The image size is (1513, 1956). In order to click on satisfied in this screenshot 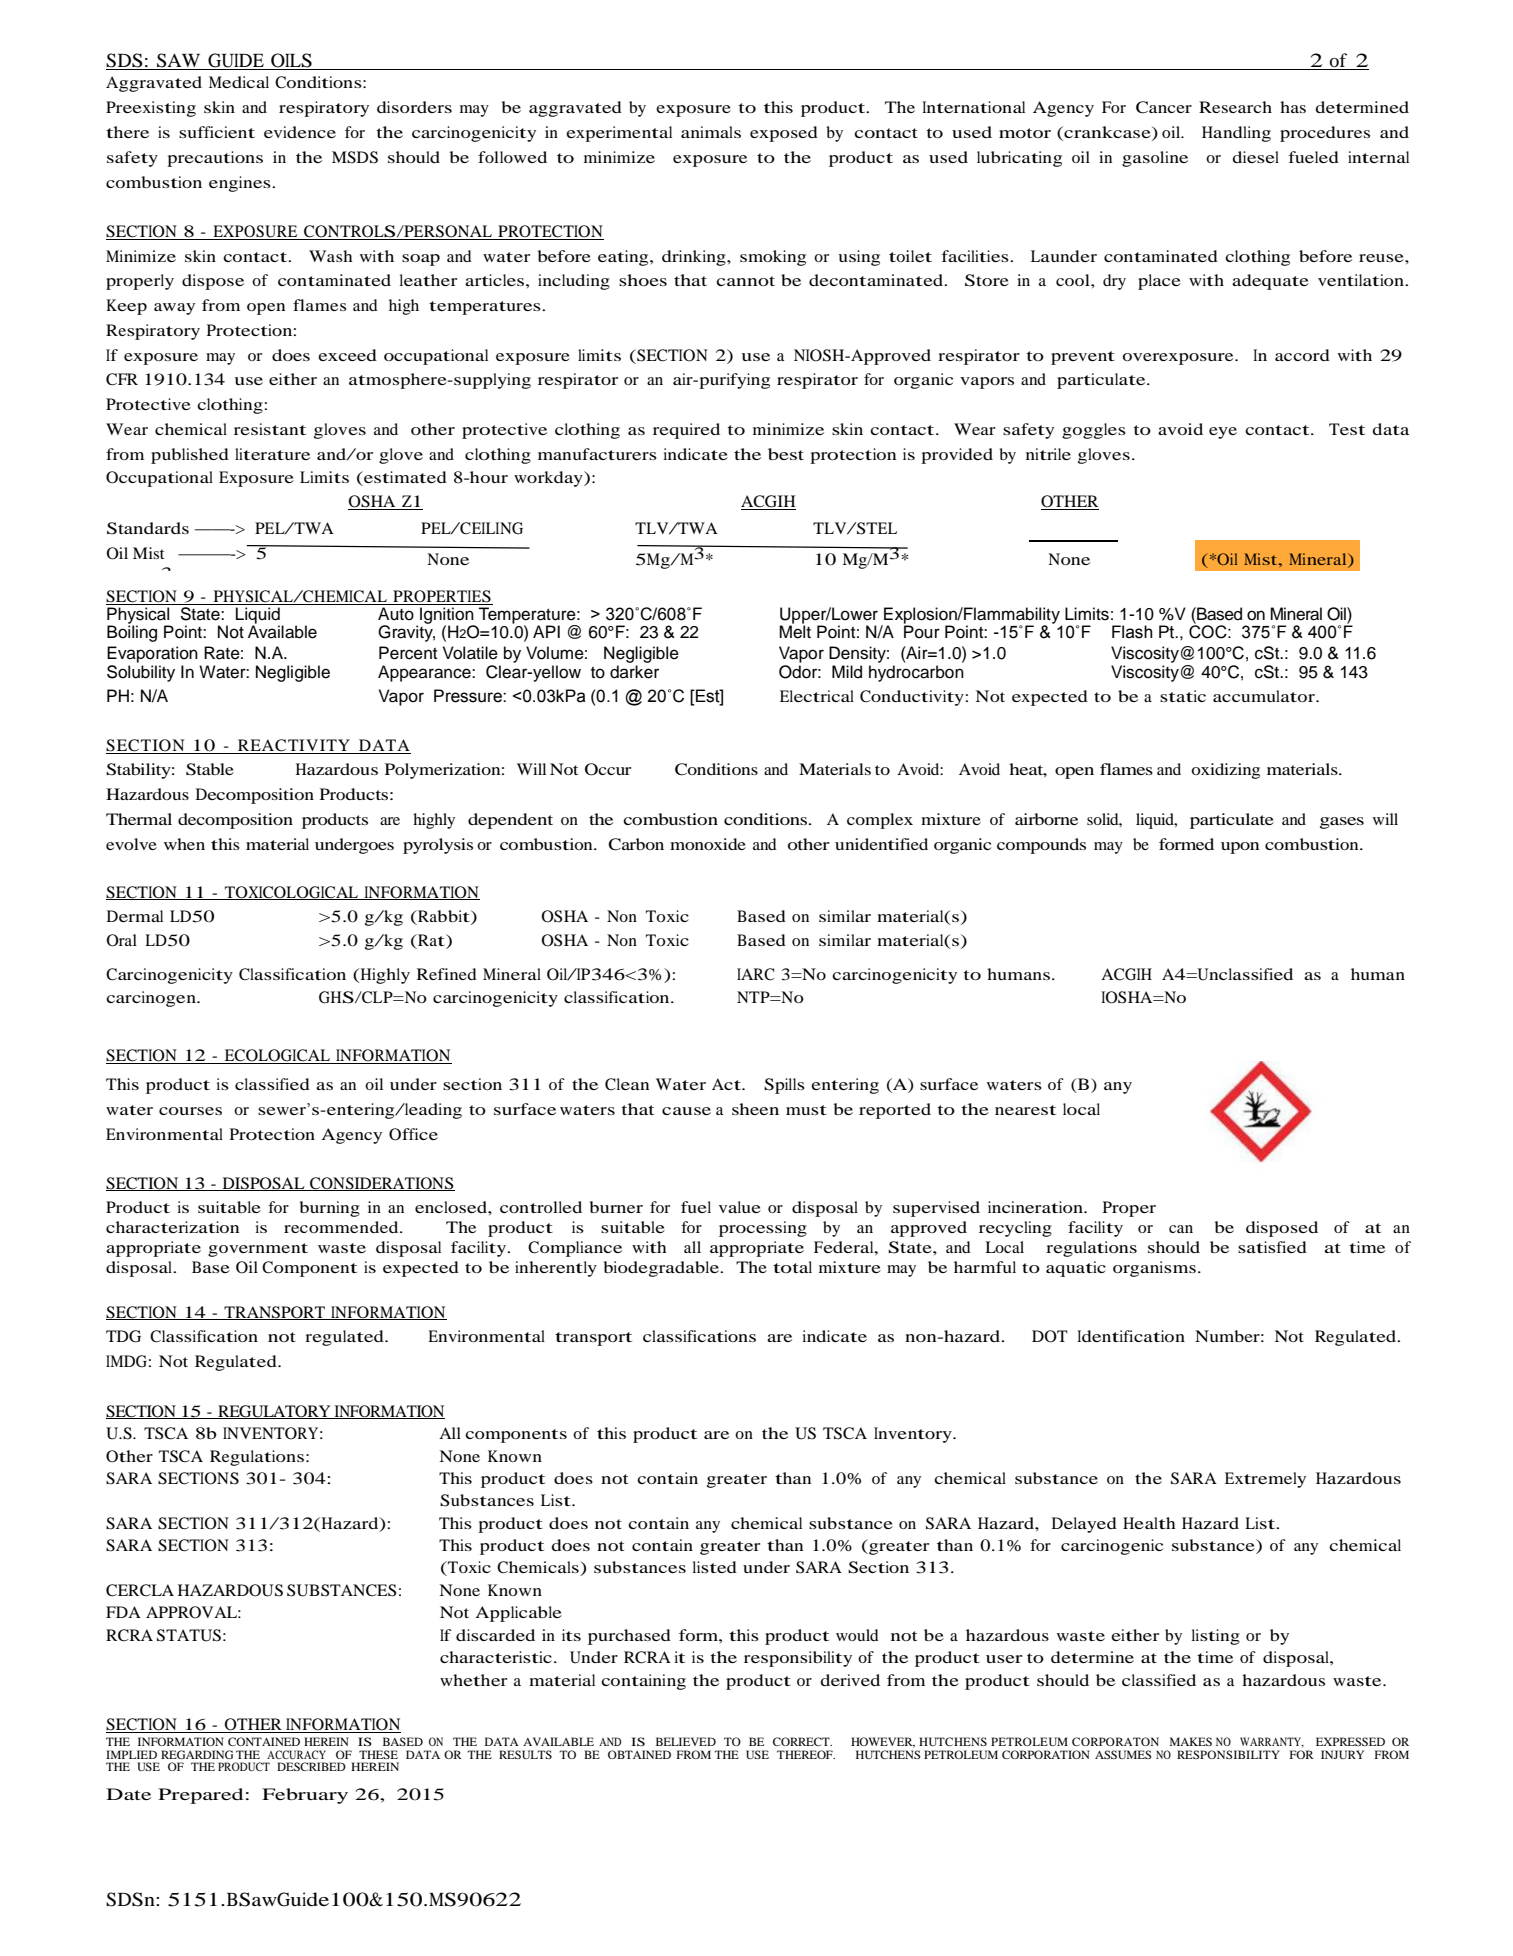, I will do `click(1272, 1247)`.
